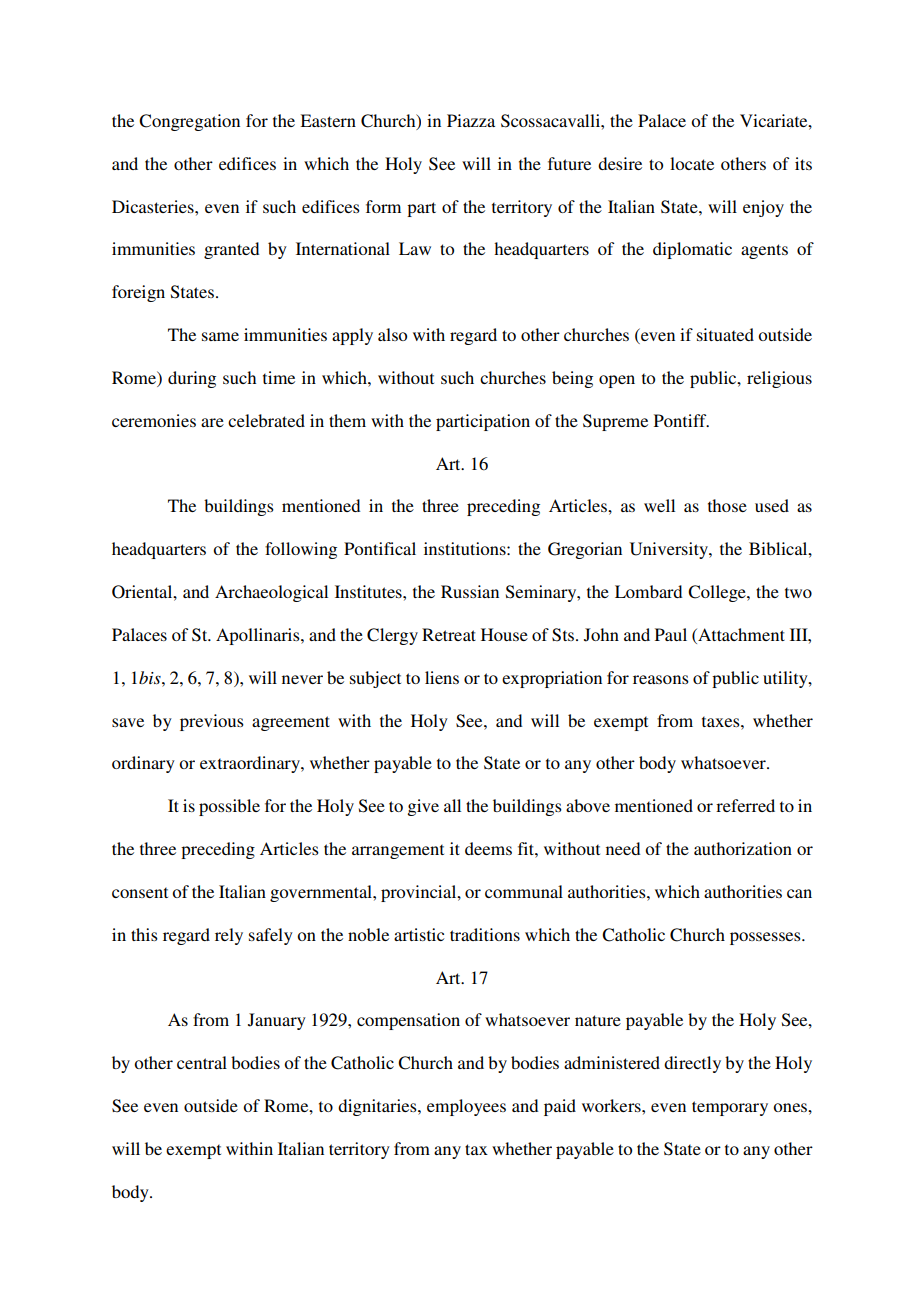 The image size is (924, 1308). What do you see at coordinates (692, 163) in the document?
I see `locate` at bounding box center [692, 163].
